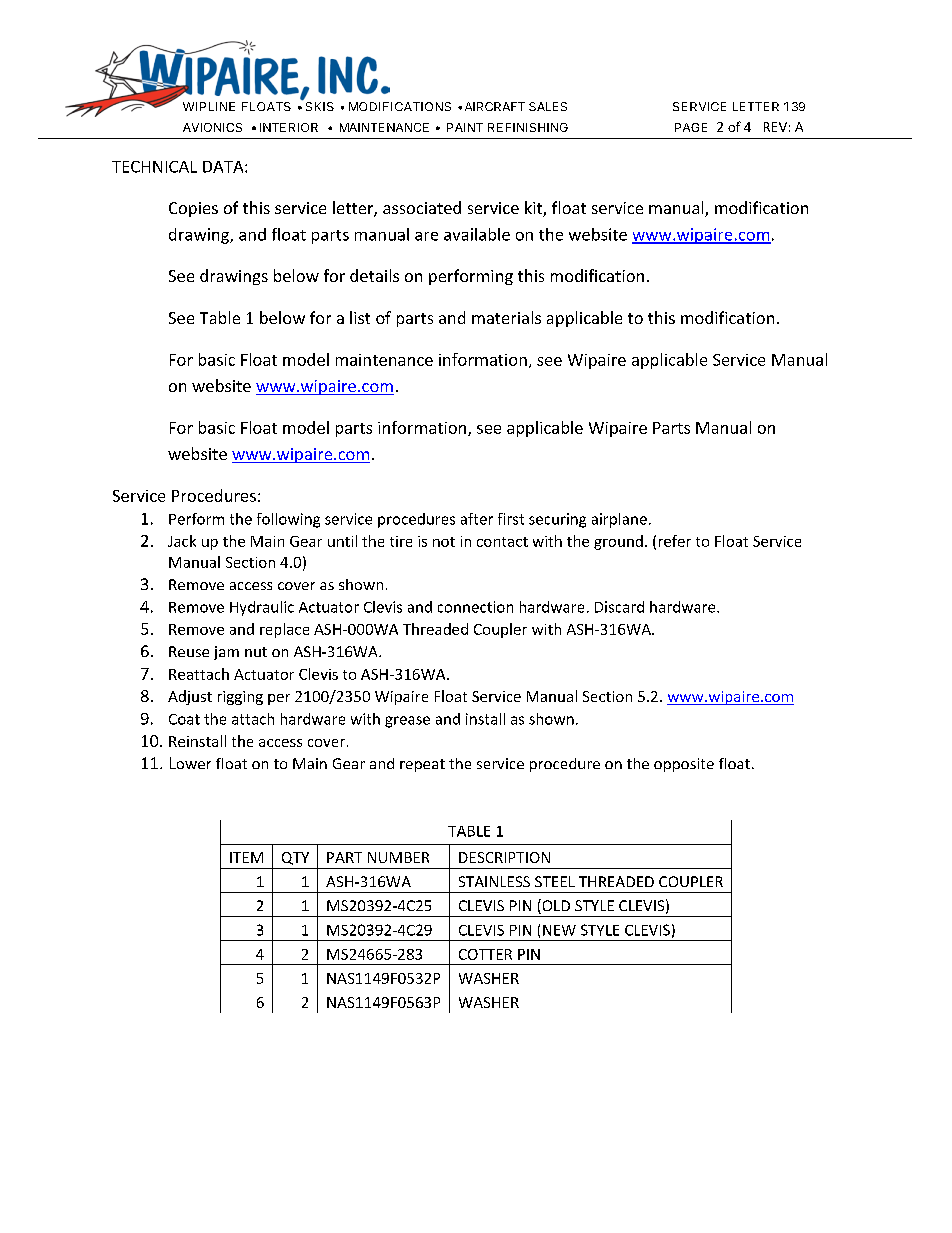 The image size is (952, 1233). Describe the element at coordinates (691, 127) in the document. I see `PAGE` at that location.
